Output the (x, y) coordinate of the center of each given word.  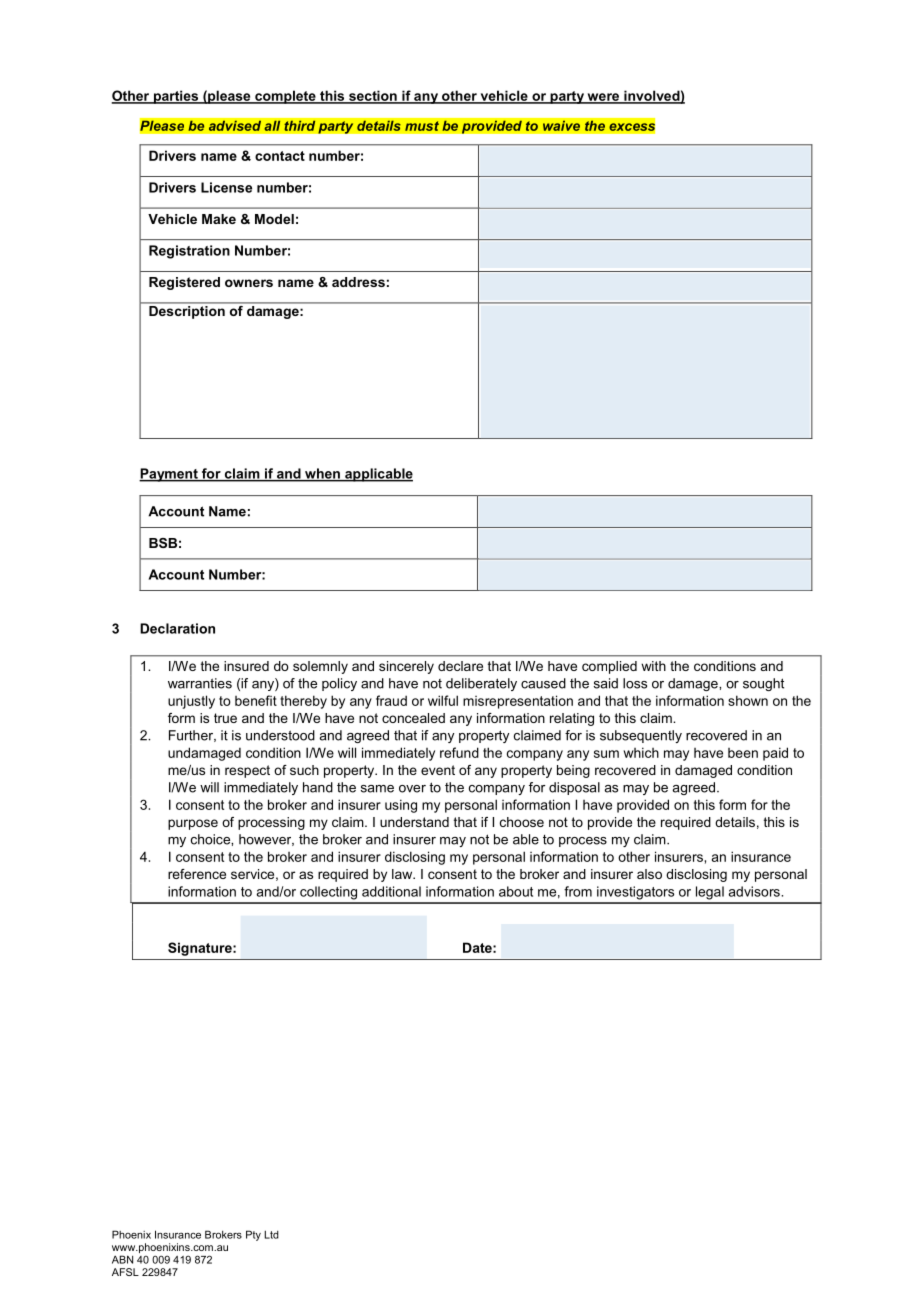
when (322, 474)
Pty (253, 1235)
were (603, 98)
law (403, 874)
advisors (755, 891)
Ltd (271, 1235)
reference (197, 874)
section (373, 96)
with (653, 666)
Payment (169, 475)
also (649, 874)
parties (176, 97)
